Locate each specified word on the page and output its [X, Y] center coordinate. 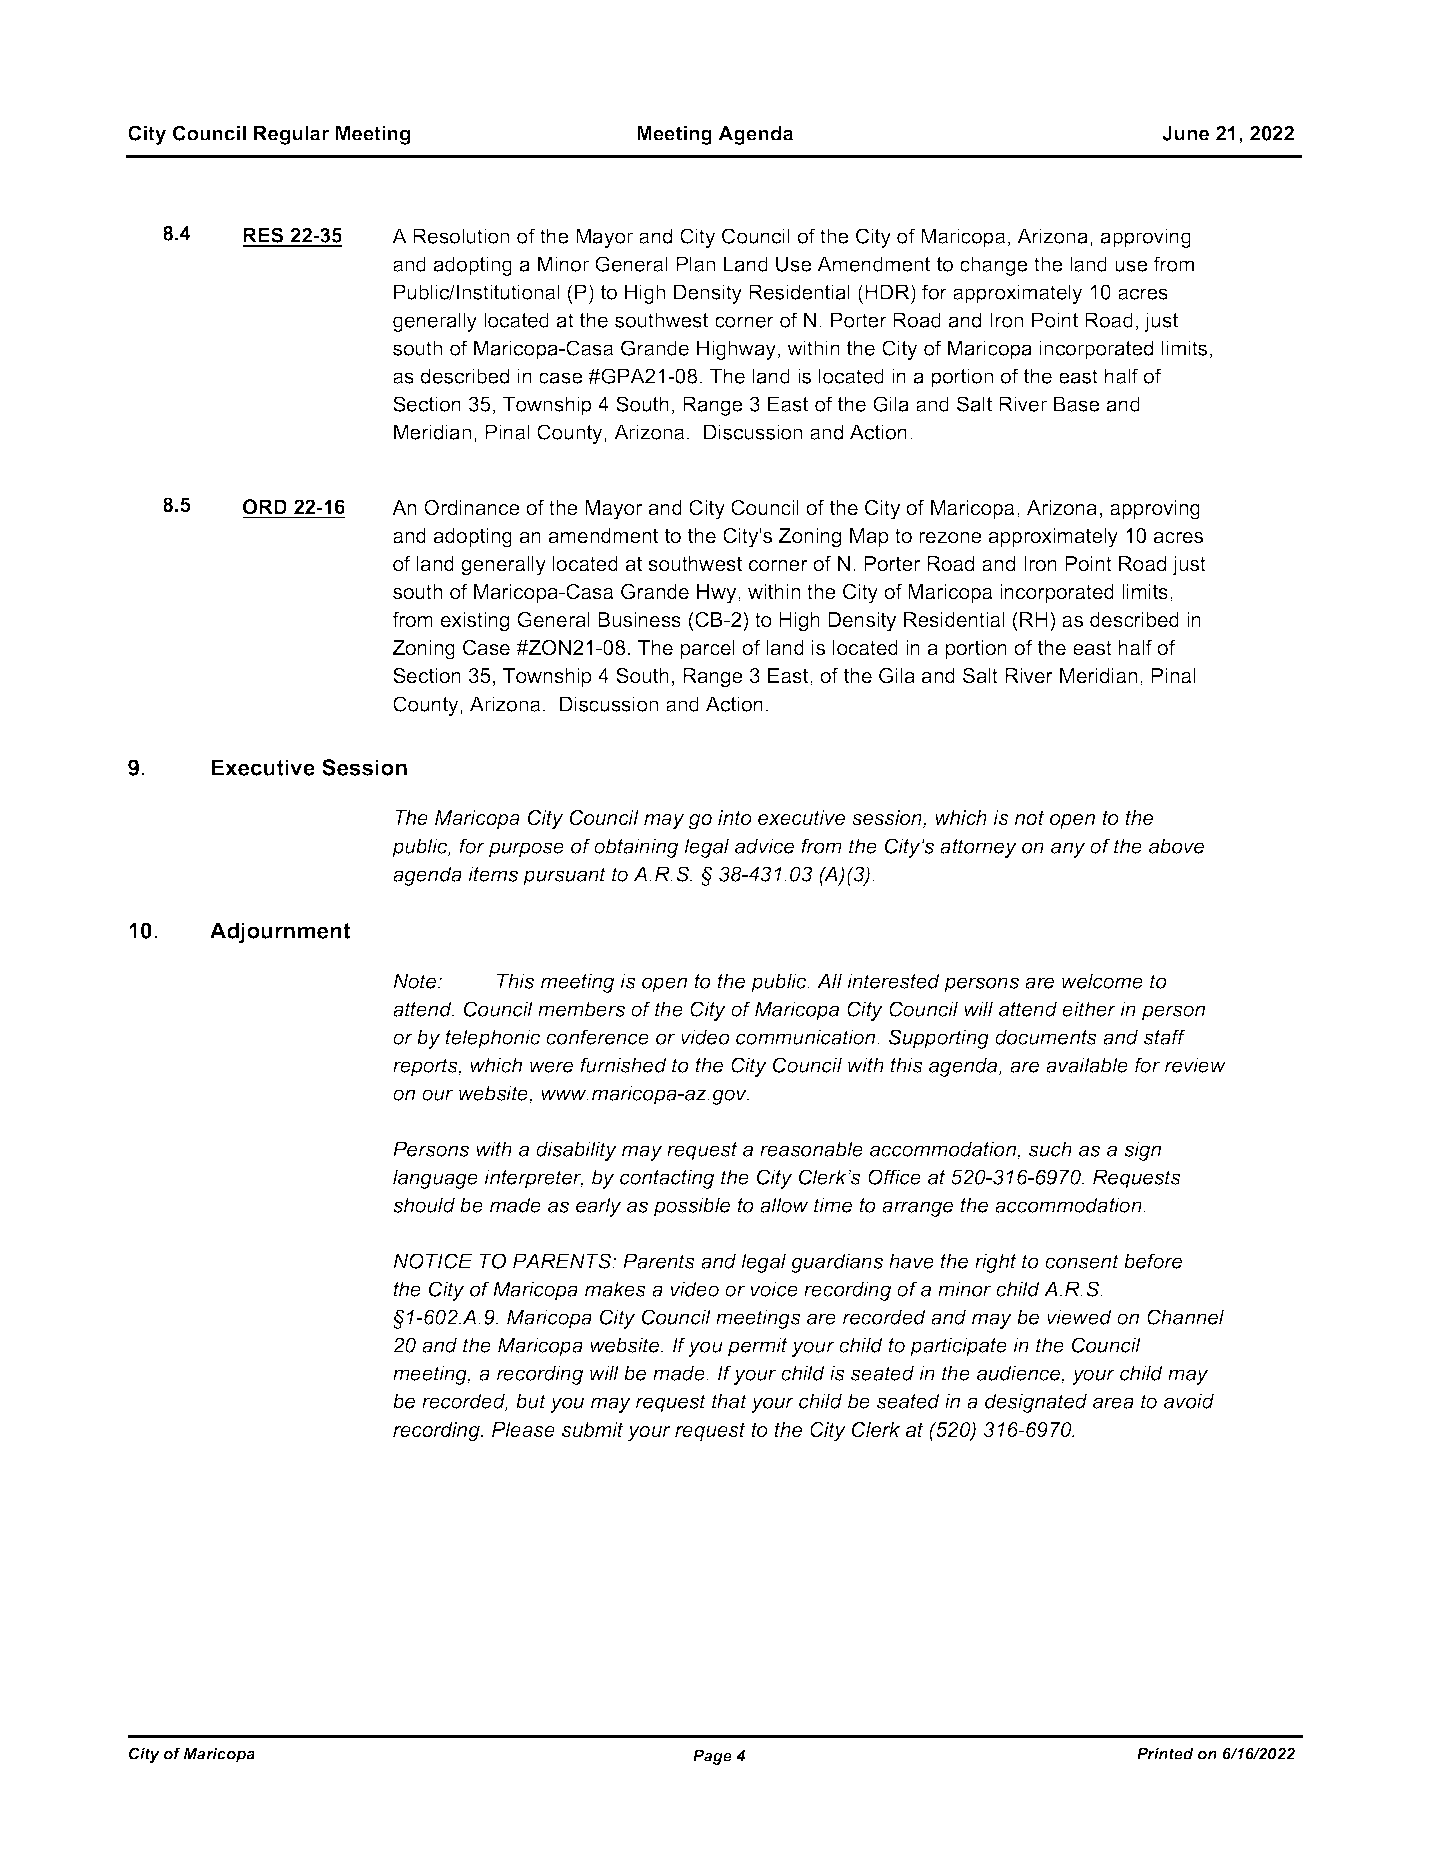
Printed [1165, 1754]
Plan [695, 264]
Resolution [461, 236]
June [1185, 133]
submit [592, 1430]
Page [712, 1757]
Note [416, 981]
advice [764, 846]
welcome [1102, 981]
